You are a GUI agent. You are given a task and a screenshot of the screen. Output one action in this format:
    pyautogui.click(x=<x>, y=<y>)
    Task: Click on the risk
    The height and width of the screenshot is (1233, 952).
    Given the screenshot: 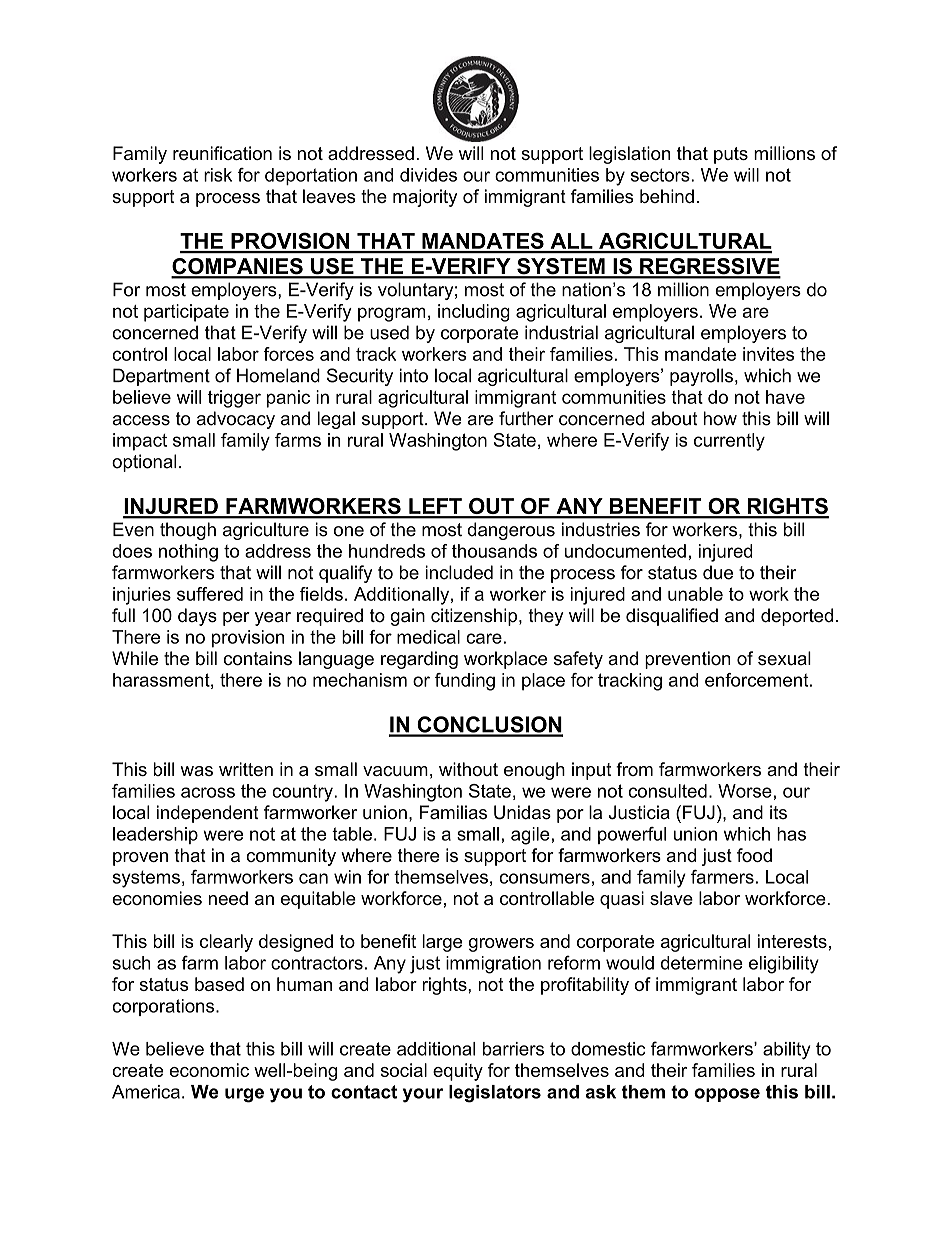 What is the action you would take?
    pyautogui.click(x=218, y=175)
